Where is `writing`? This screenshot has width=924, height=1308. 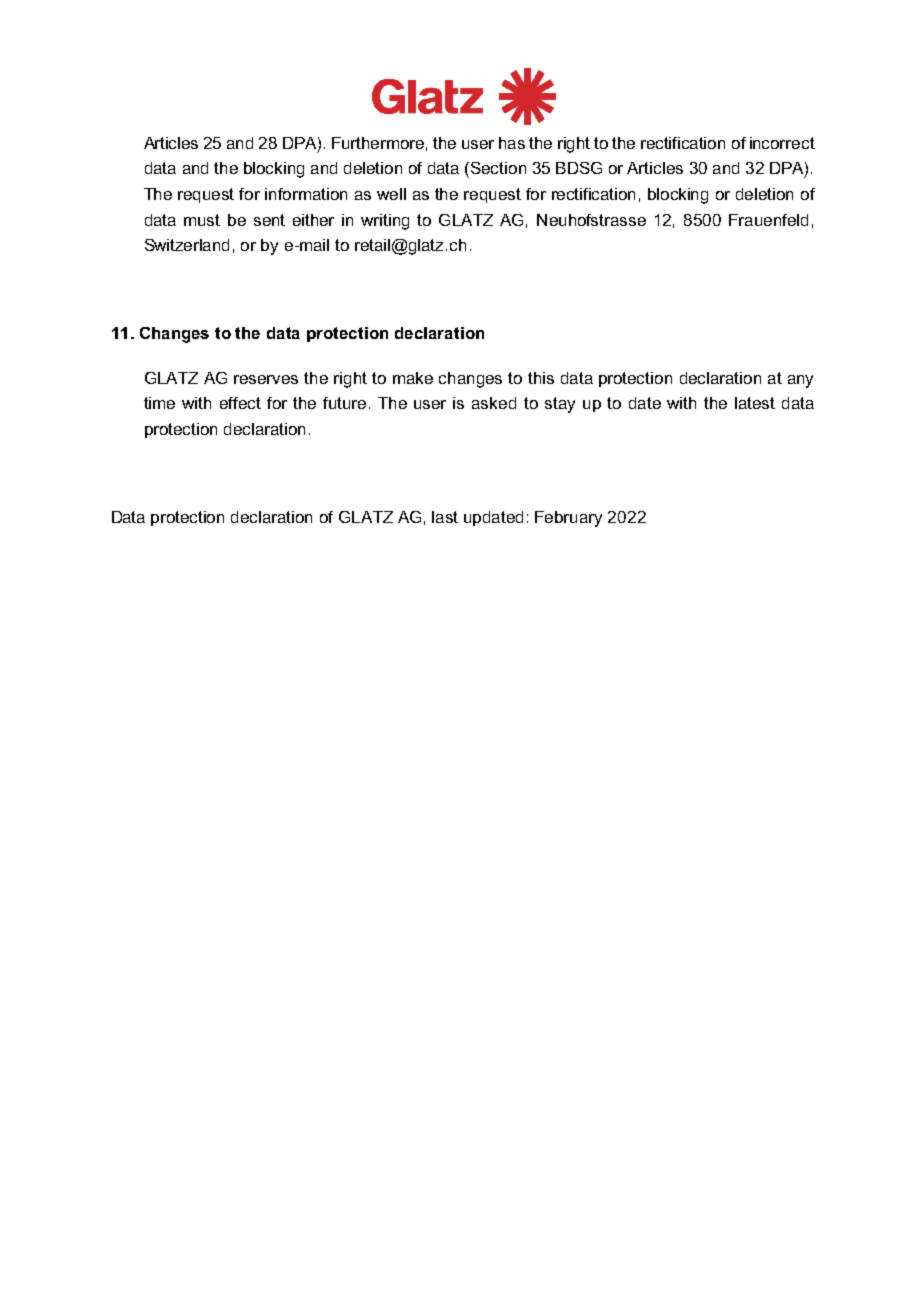 writing is located at coordinates (385, 222).
